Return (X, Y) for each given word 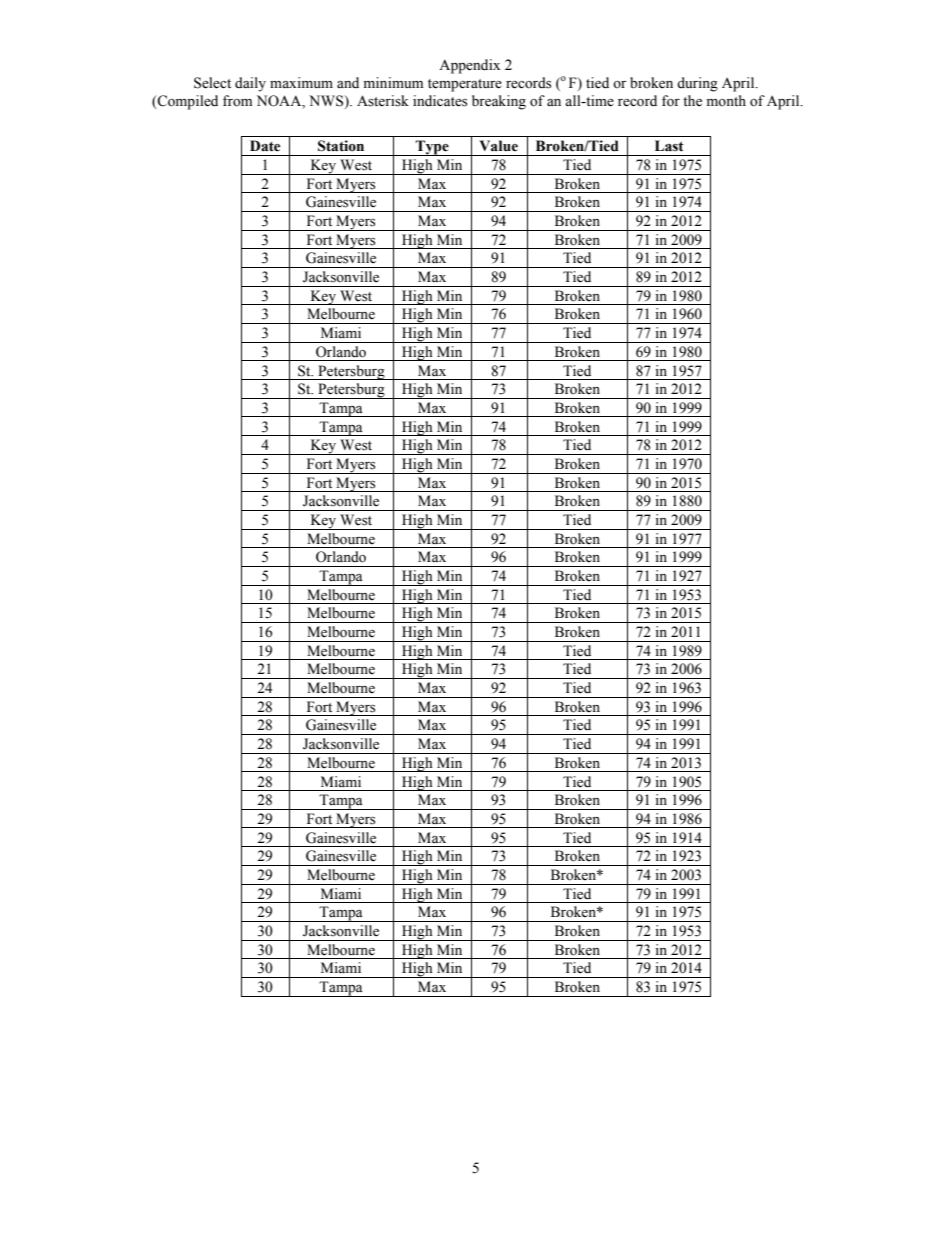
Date (265, 146)
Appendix (469, 66)
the (692, 101)
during (697, 84)
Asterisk (383, 101)
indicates (440, 101)
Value (499, 146)
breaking (499, 102)
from (237, 101)
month (726, 100)
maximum (301, 82)
